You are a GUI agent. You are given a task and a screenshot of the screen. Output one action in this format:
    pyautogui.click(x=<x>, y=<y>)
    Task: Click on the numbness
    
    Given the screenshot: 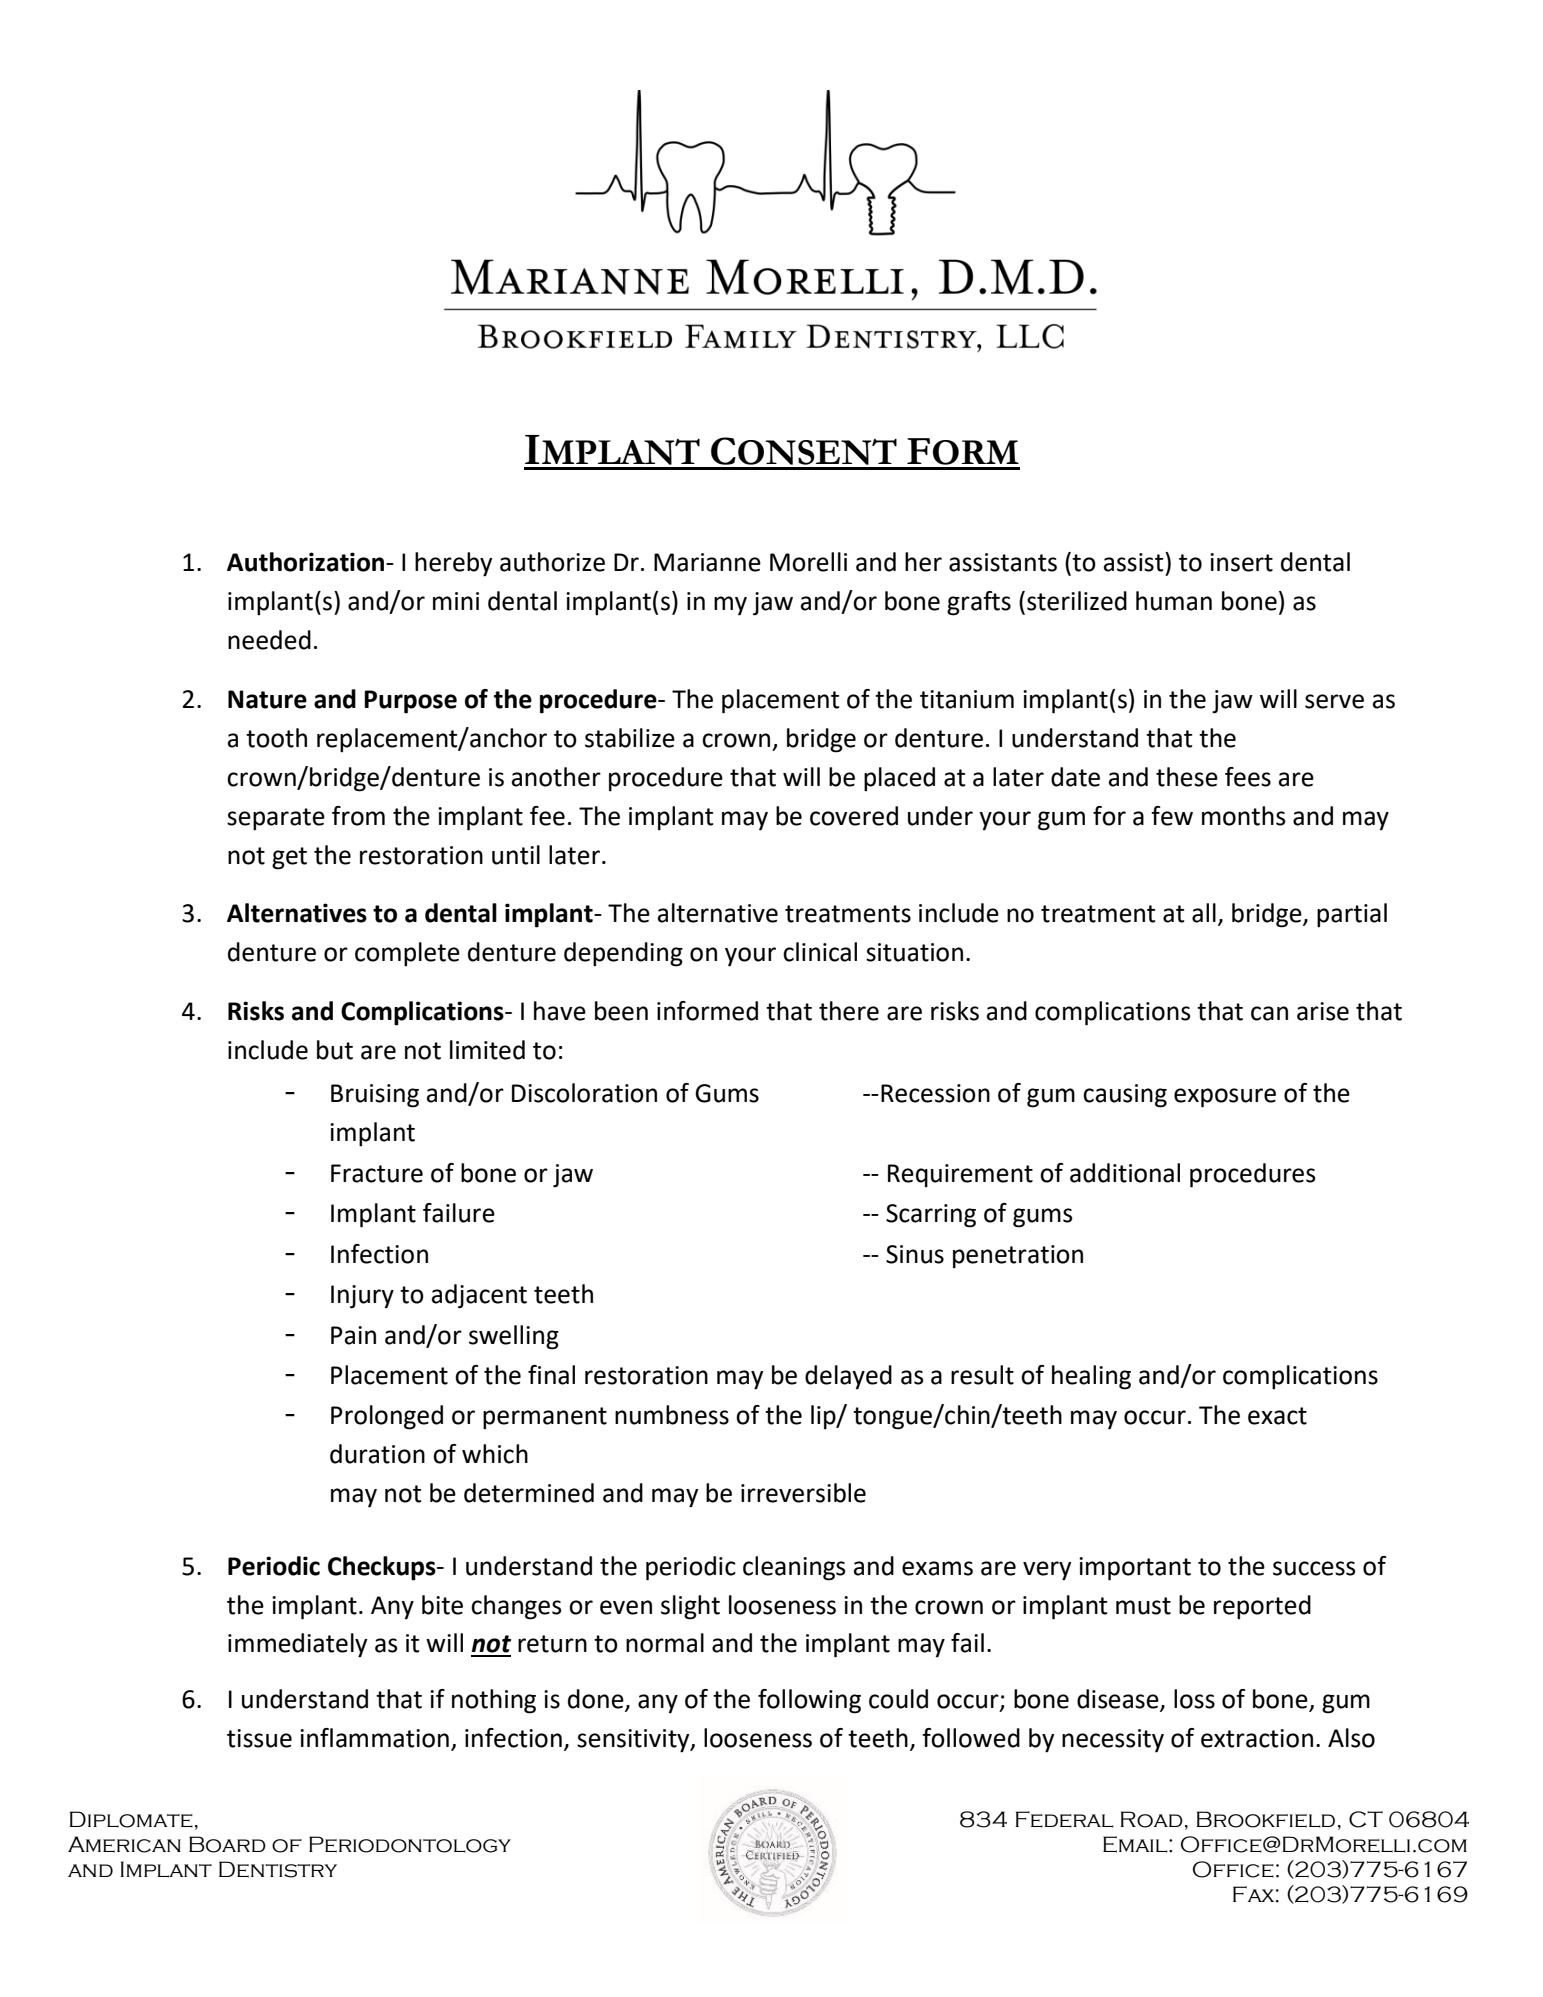 What is the action you would take?
    pyautogui.click(x=672, y=1415)
